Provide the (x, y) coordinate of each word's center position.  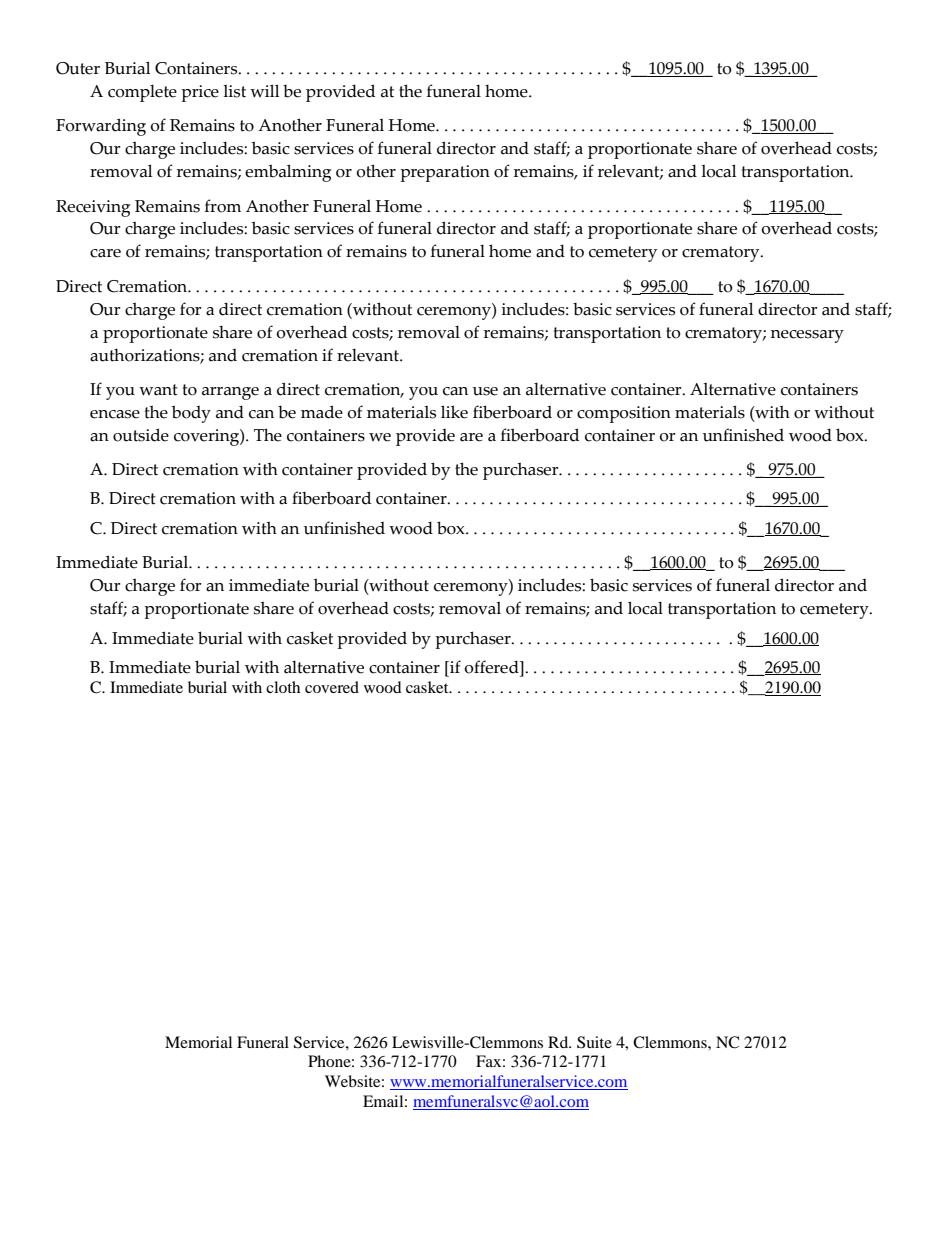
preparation (445, 173)
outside (141, 435)
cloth (283, 687)
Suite (594, 1042)
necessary (807, 336)
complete (142, 93)
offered (492, 667)
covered (332, 687)
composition (624, 414)
